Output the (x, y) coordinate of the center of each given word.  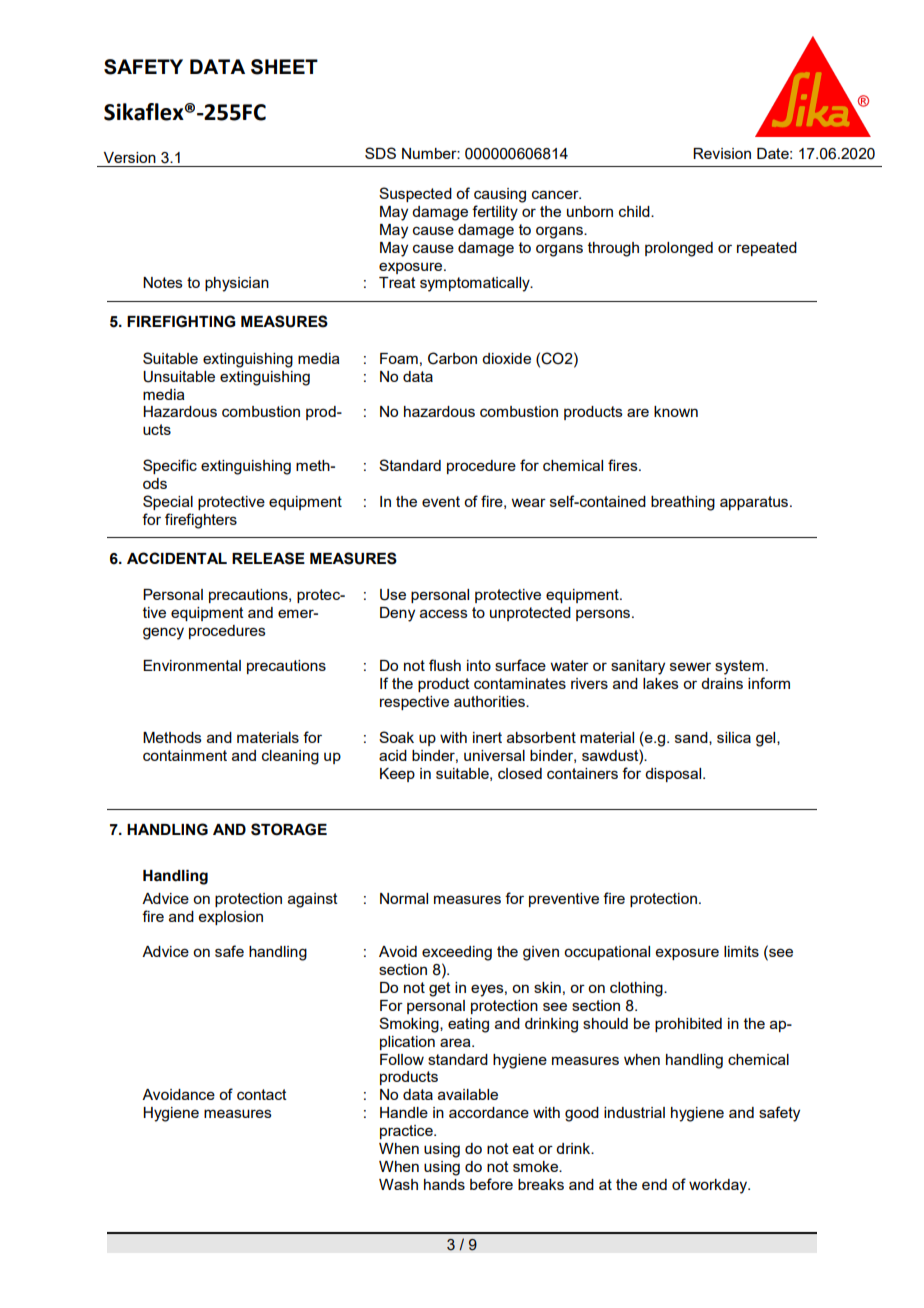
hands (444, 1184)
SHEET (284, 67)
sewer (690, 666)
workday (719, 1186)
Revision (722, 153)
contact (262, 1094)
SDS (380, 153)
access (444, 613)
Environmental (192, 665)
